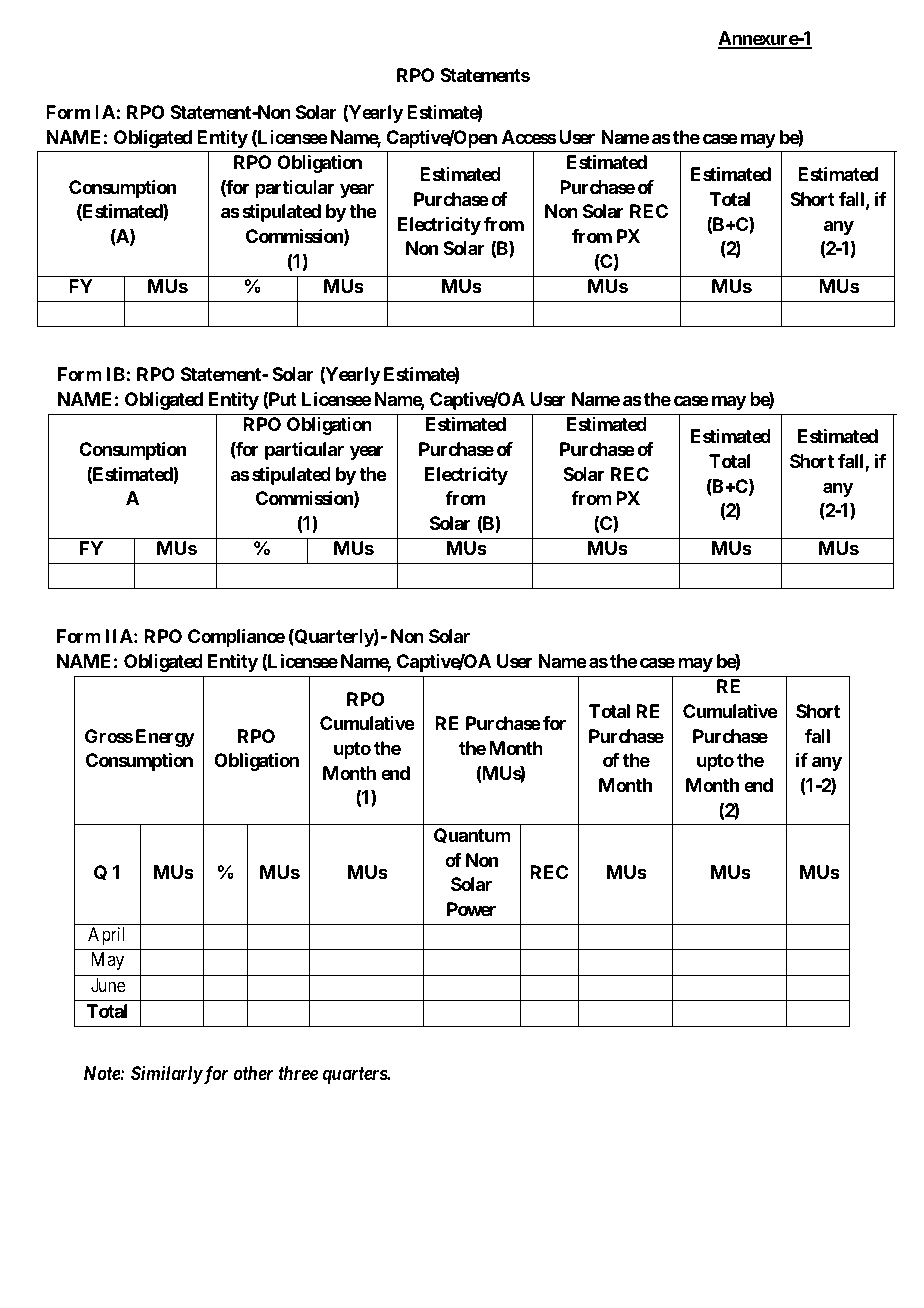 The width and height of the screenshot is (924, 1308). Describe the element at coordinates (471, 909) in the screenshot. I see `Power` at that location.
